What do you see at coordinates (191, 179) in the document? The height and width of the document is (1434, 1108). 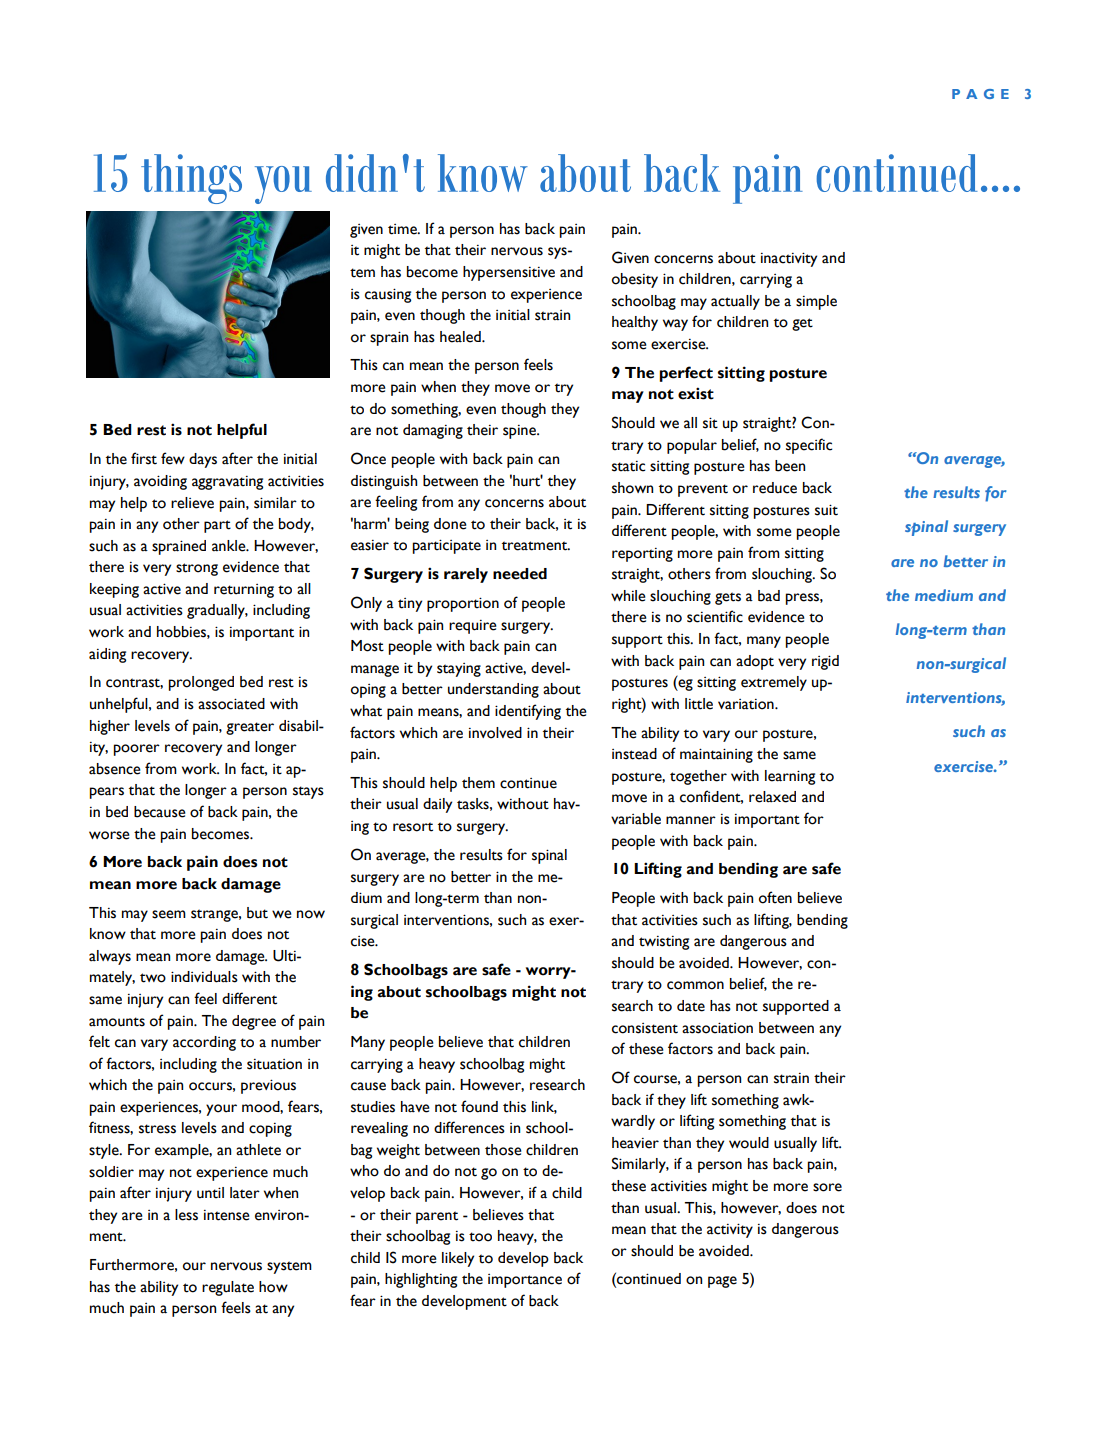 I see `things` at bounding box center [191, 179].
